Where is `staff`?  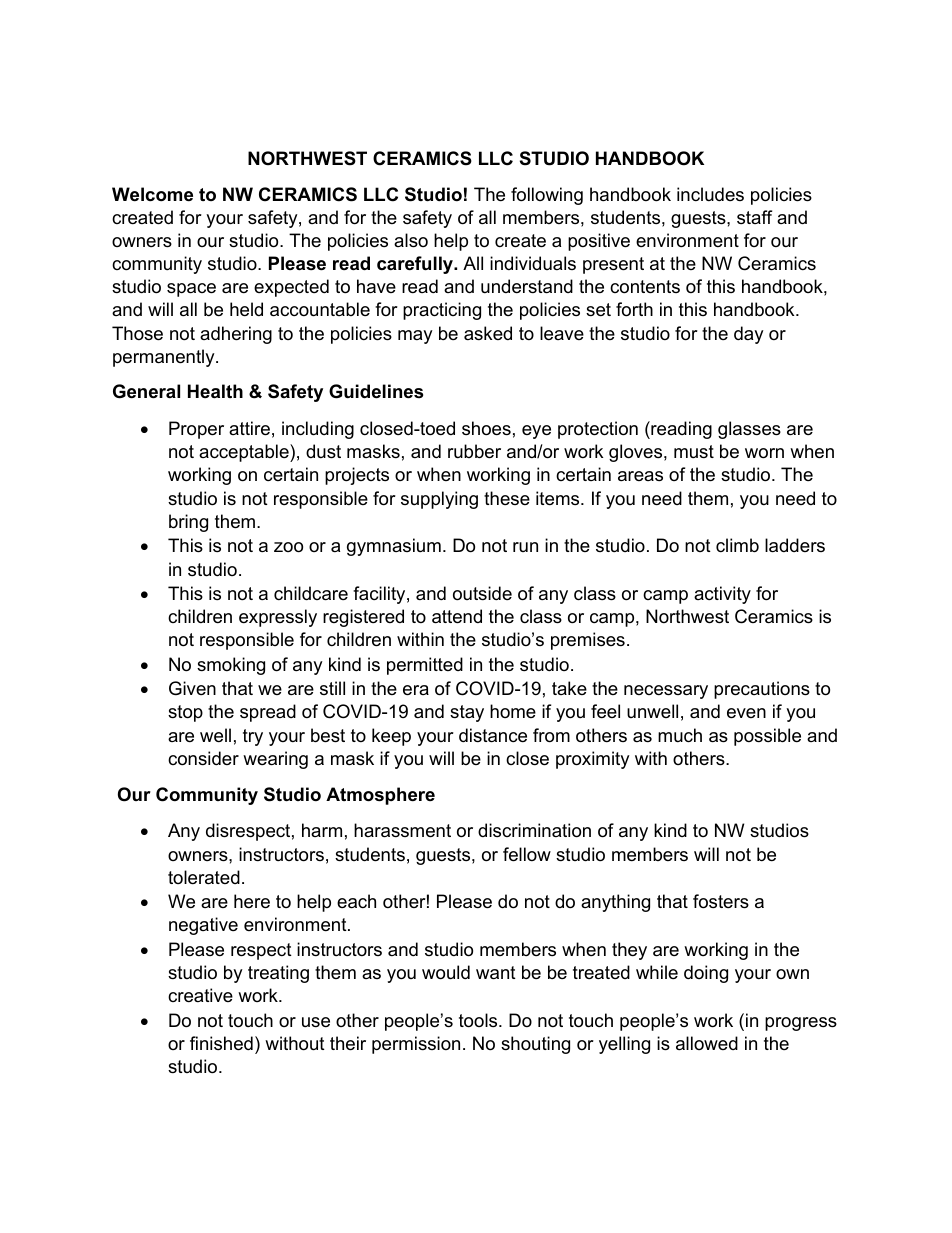
staff is located at coordinates (754, 217).
